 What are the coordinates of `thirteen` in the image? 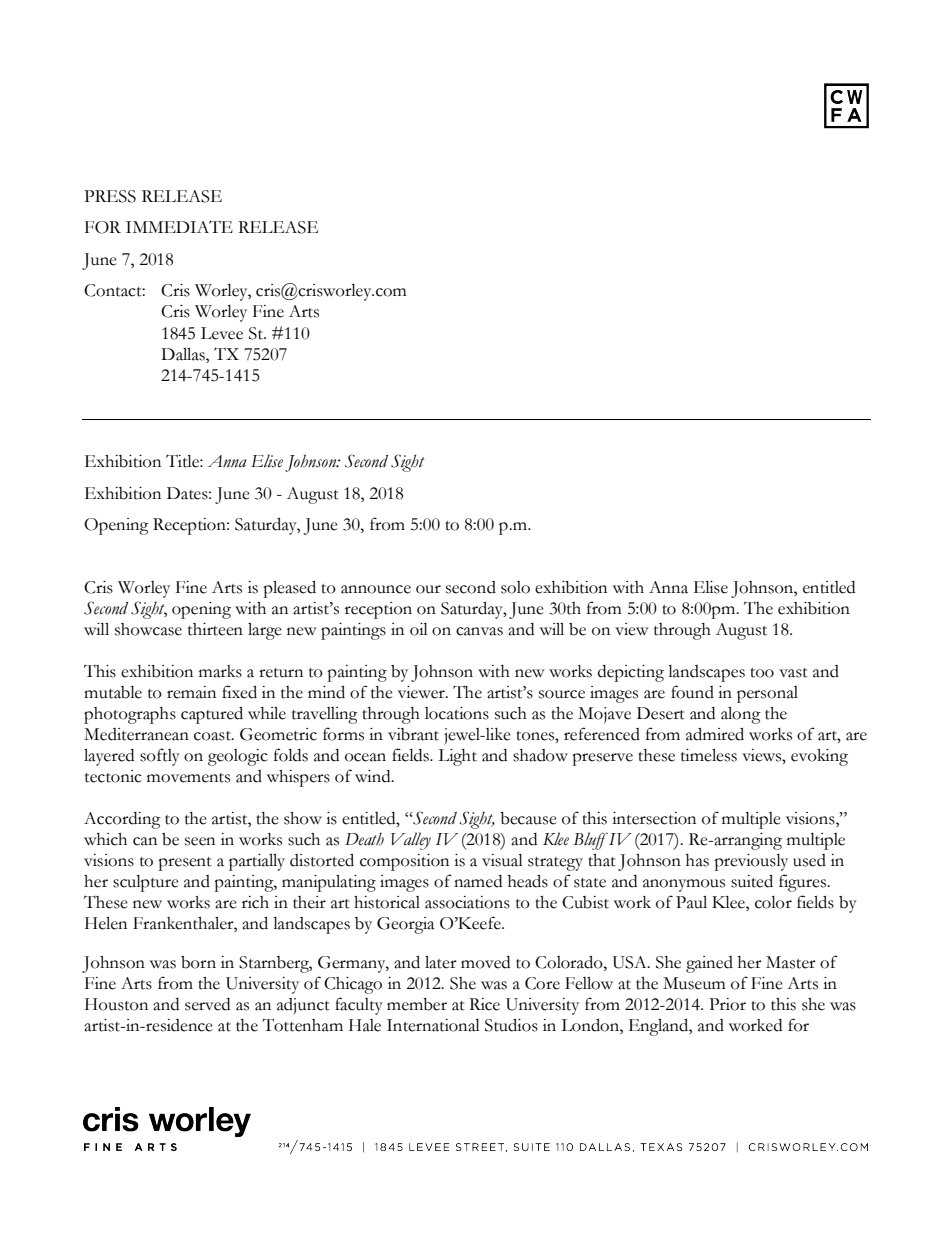 It's located at (215, 629).
